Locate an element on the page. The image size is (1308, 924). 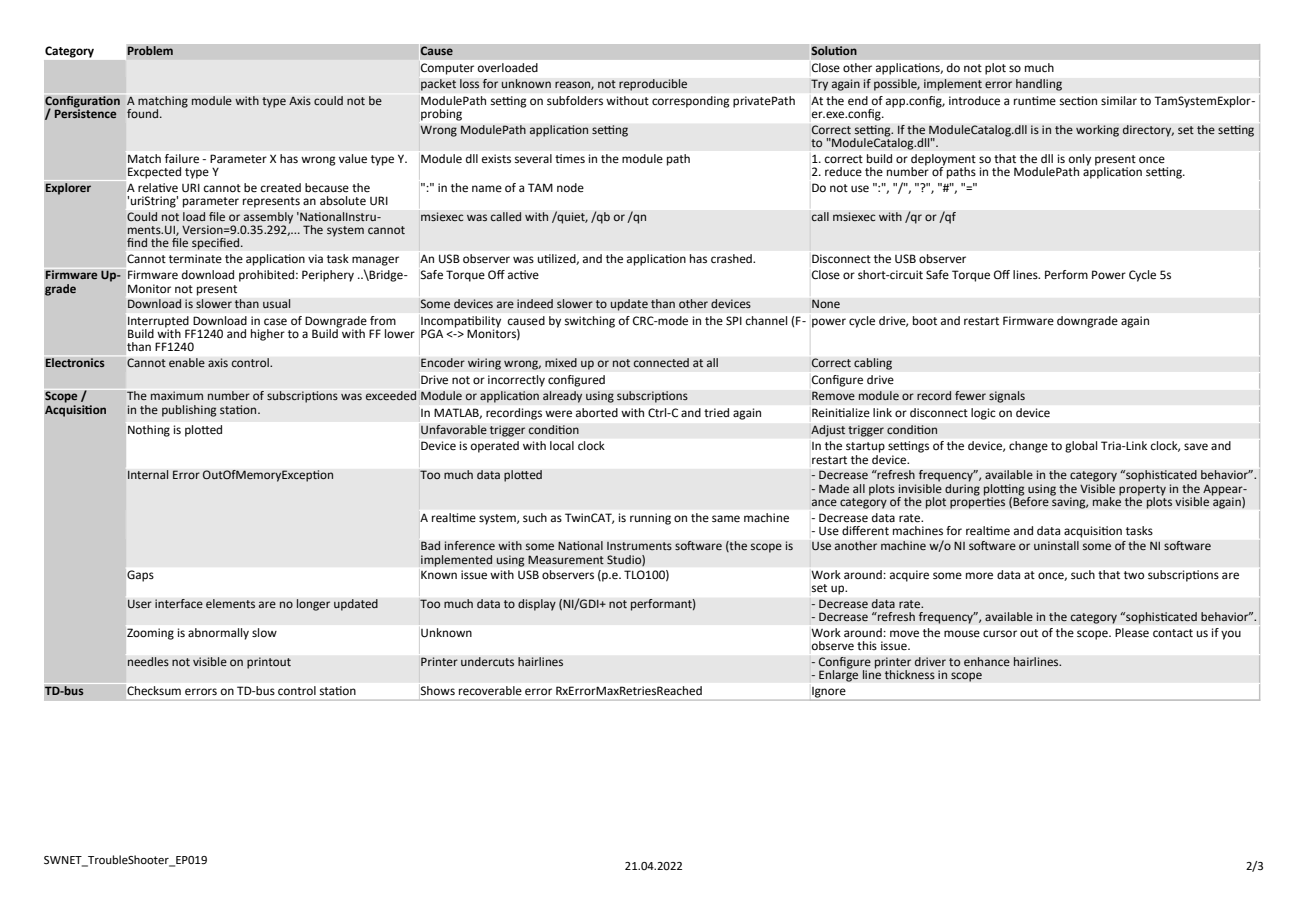
printout is located at coordinates (269, 663).
